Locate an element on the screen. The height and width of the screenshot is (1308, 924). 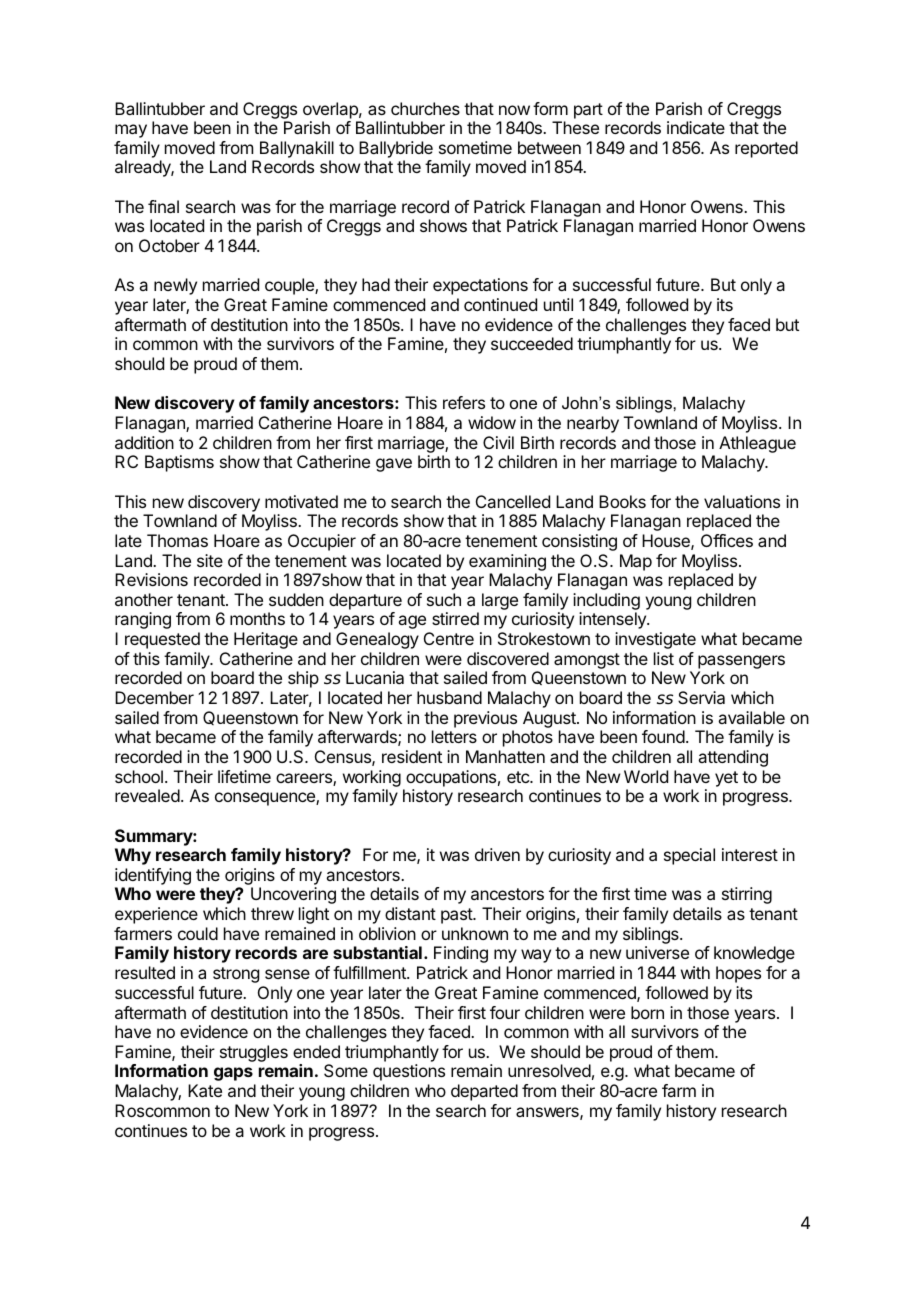
gaps is located at coordinates (233, 1074).
